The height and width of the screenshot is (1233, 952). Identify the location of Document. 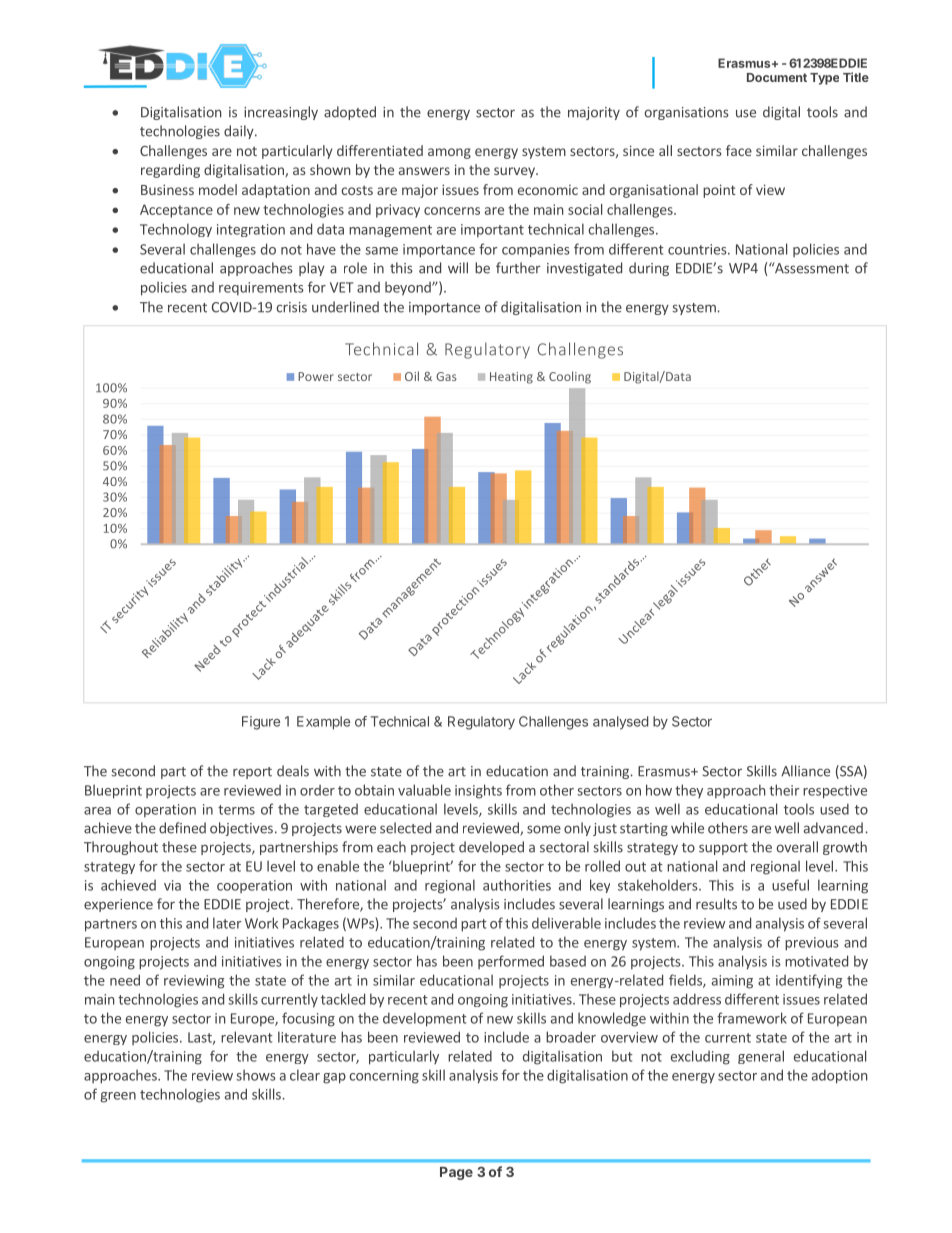
(777, 77).
